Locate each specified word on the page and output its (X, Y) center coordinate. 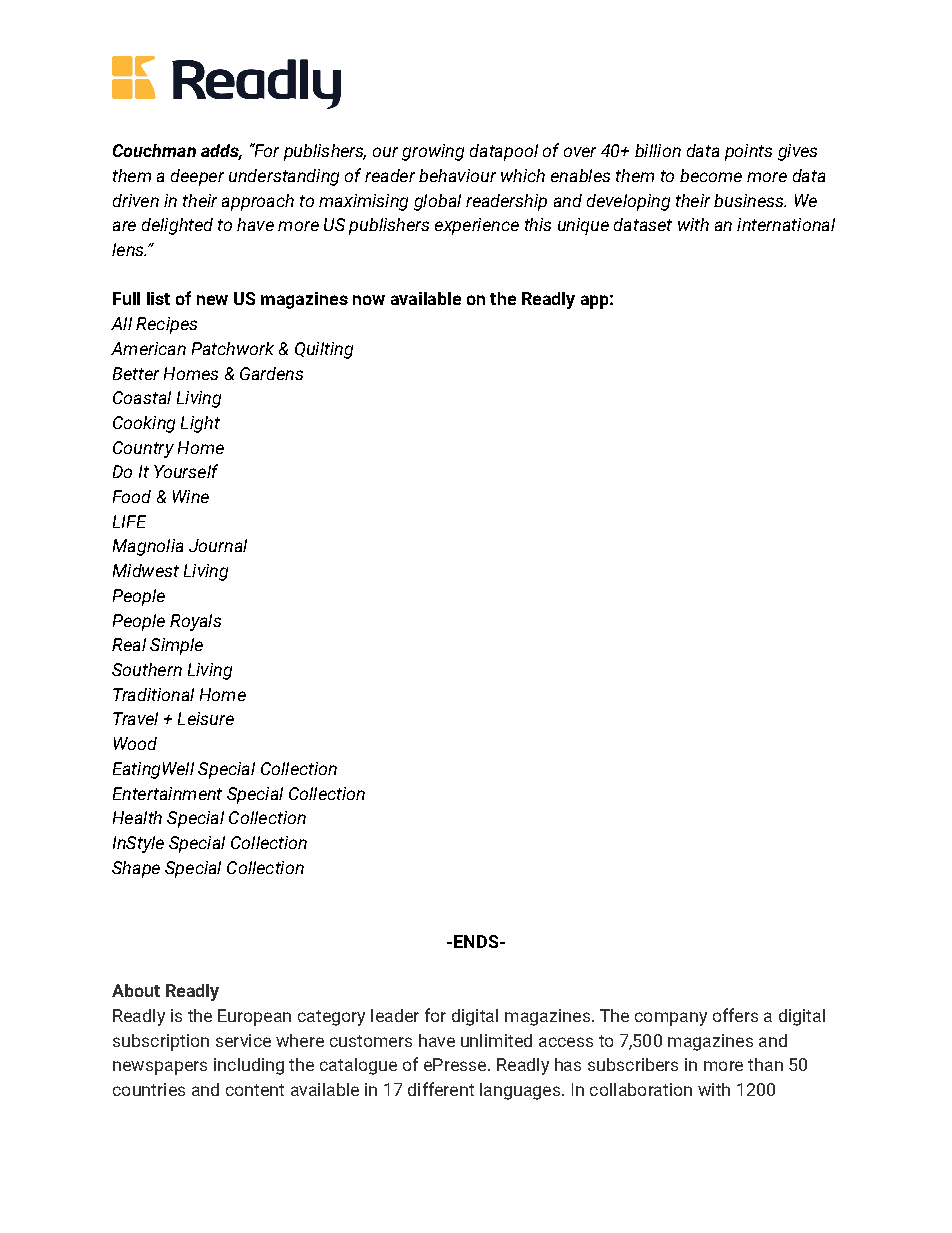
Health (137, 817)
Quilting (324, 350)
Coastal (142, 397)
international (786, 224)
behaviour (457, 175)
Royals (195, 622)
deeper (197, 177)
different (441, 1089)
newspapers (160, 1068)
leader (395, 1015)
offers (735, 1015)
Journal (218, 545)
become (711, 175)
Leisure (206, 718)
